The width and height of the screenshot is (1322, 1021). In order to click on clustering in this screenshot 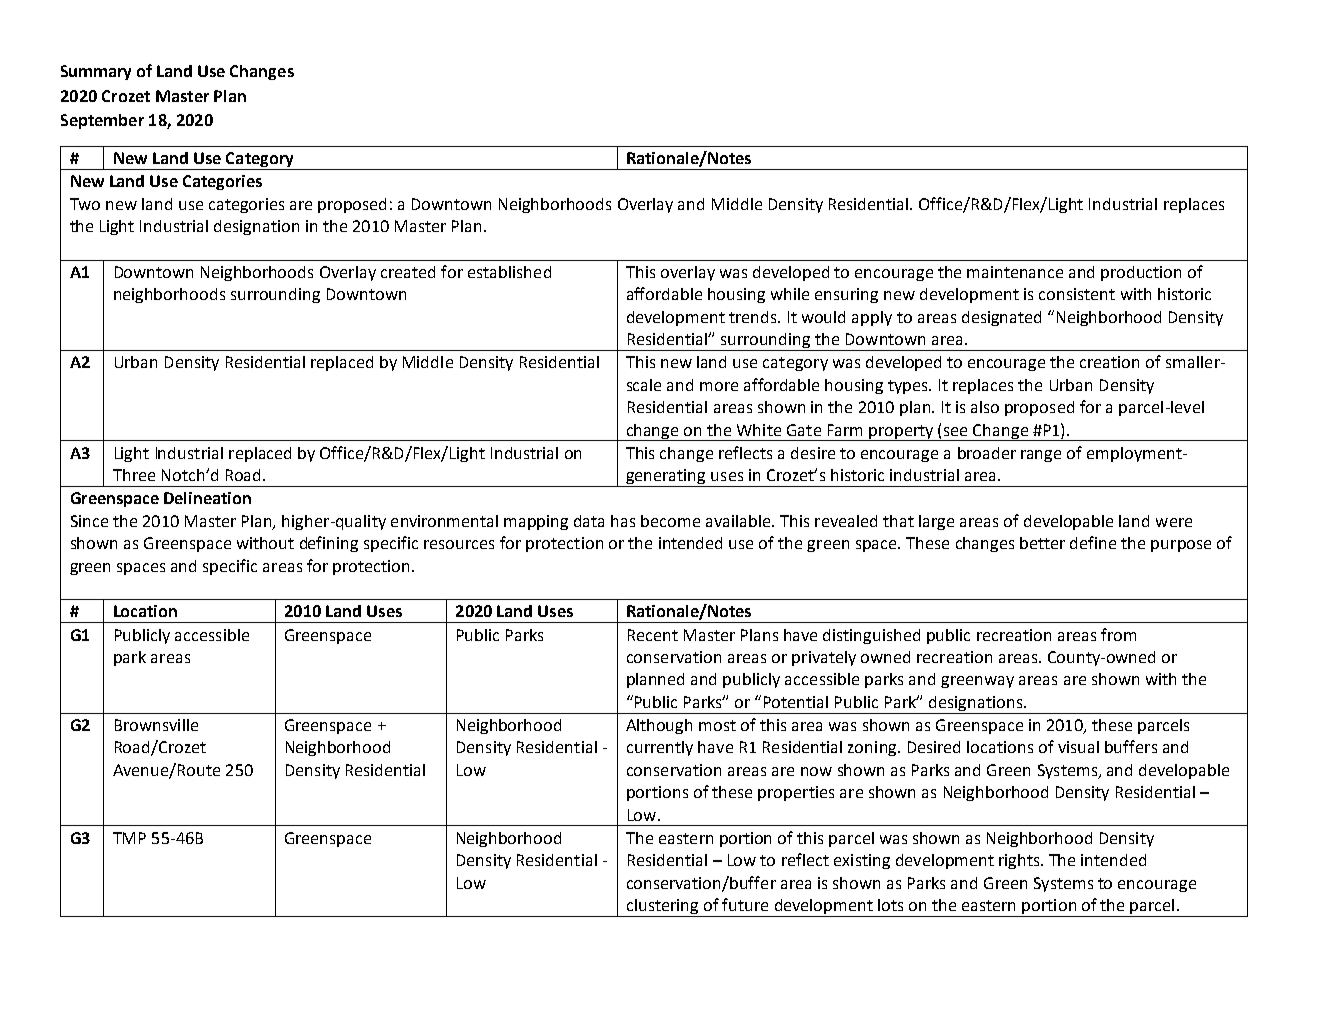, I will do `click(662, 908)`.
